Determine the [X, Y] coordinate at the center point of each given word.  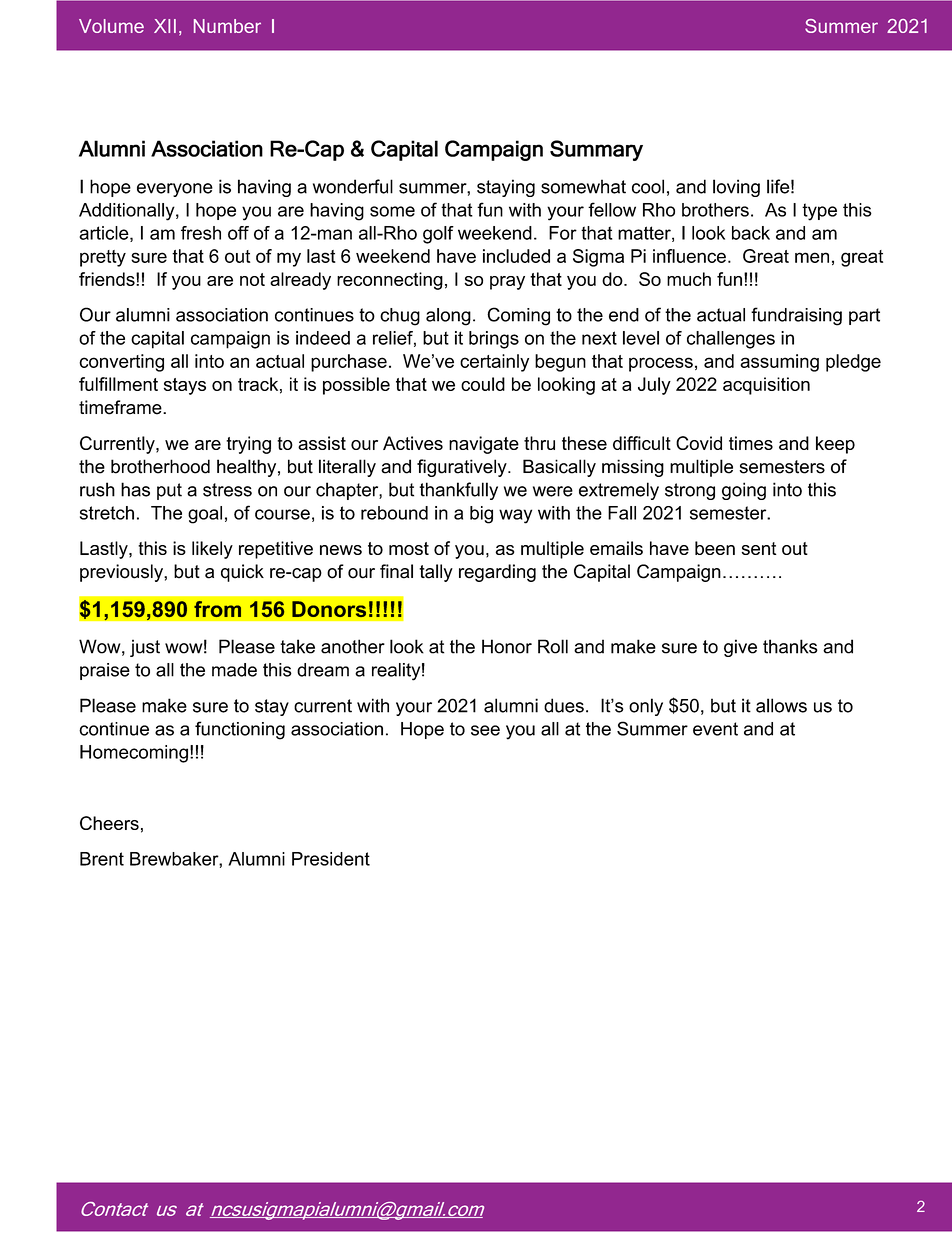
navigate [484, 445]
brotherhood [160, 466]
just [145, 648]
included [516, 256]
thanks [790, 646]
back [751, 233]
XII [165, 26]
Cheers [109, 823]
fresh [201, 233]
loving [736, 188]
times [751, 443]
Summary [596, 150]
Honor [507, 646]
